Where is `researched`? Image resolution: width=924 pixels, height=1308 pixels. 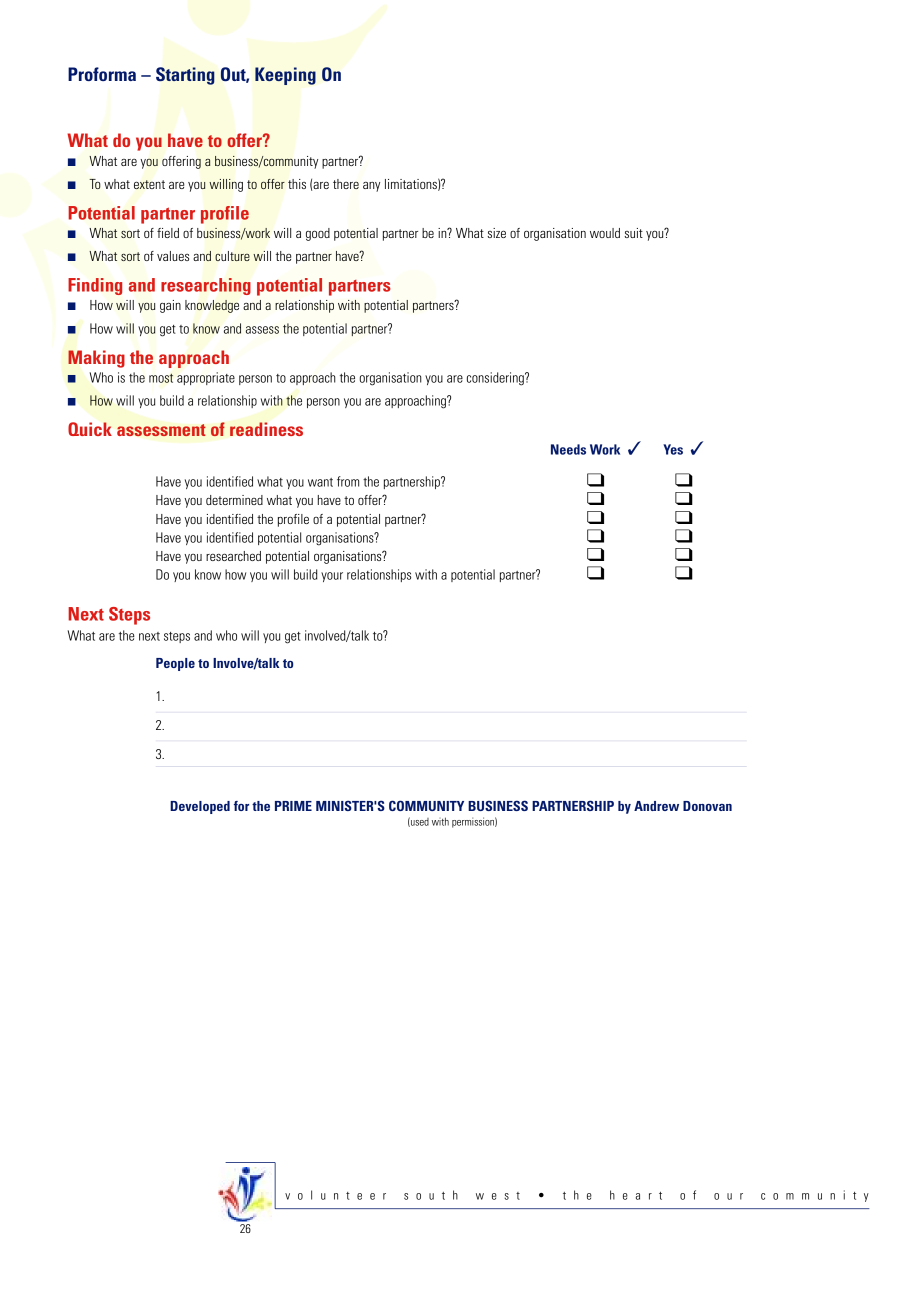 researched is located at coordinates (233, 556).
